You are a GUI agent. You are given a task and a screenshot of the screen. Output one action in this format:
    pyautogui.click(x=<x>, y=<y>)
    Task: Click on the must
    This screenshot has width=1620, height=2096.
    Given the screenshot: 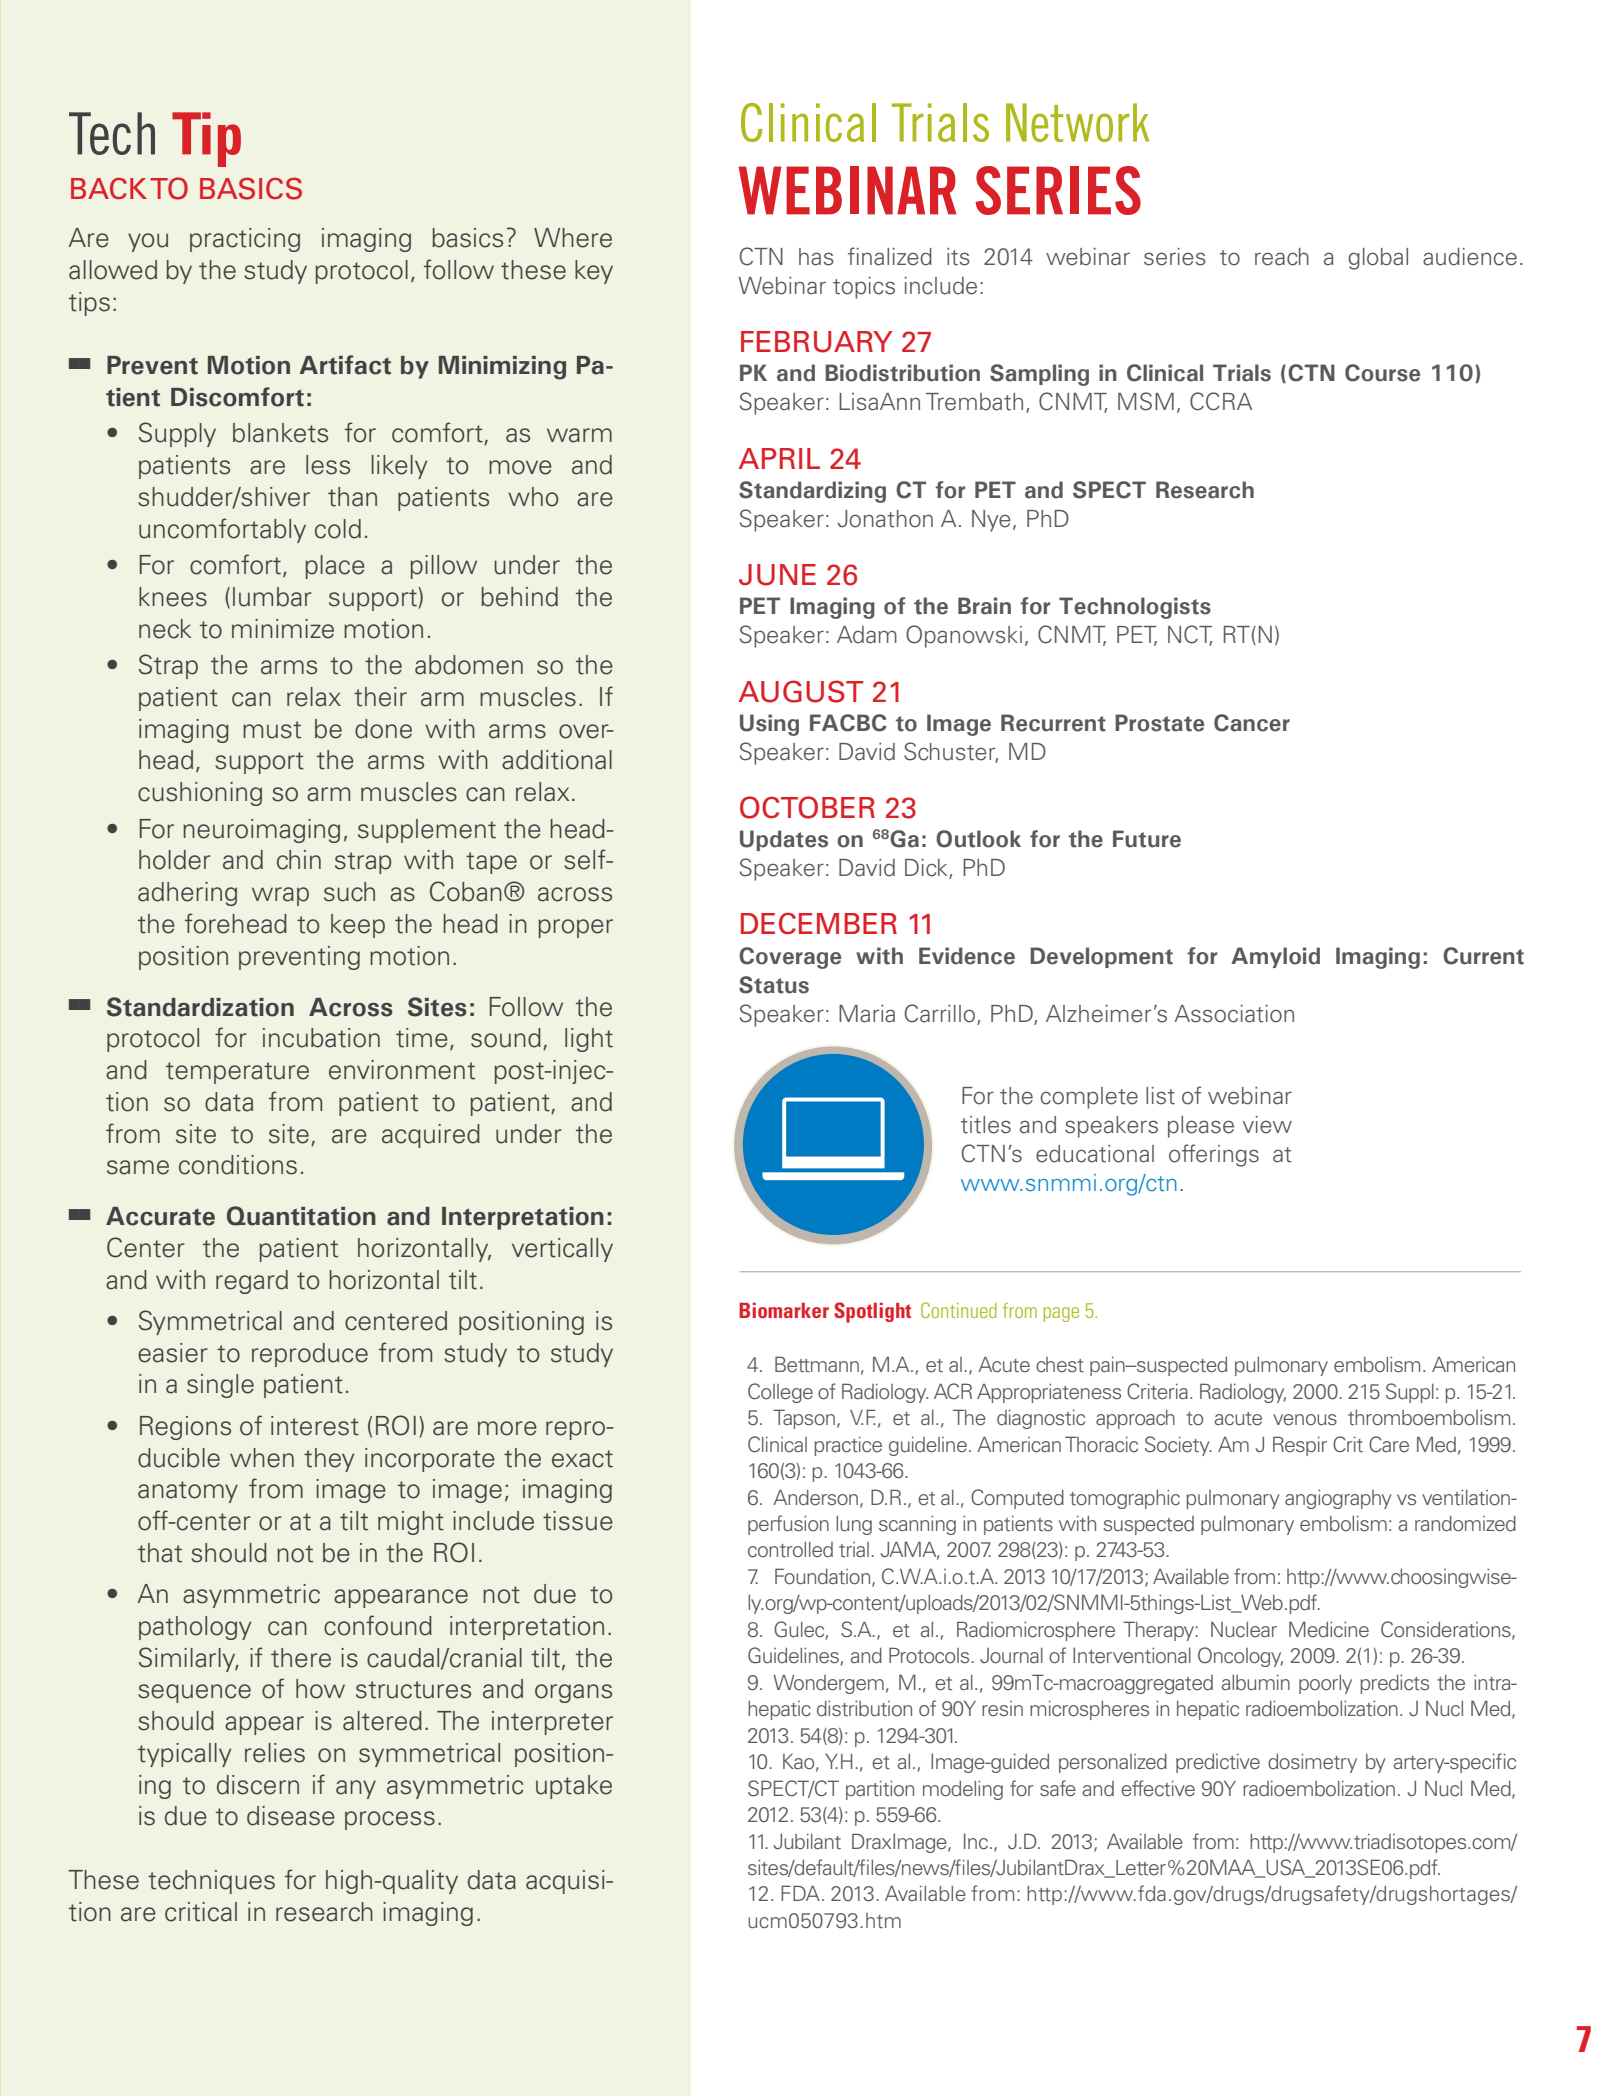 What is the action you would take?
    pyautogui.click(x=272, y=730)
